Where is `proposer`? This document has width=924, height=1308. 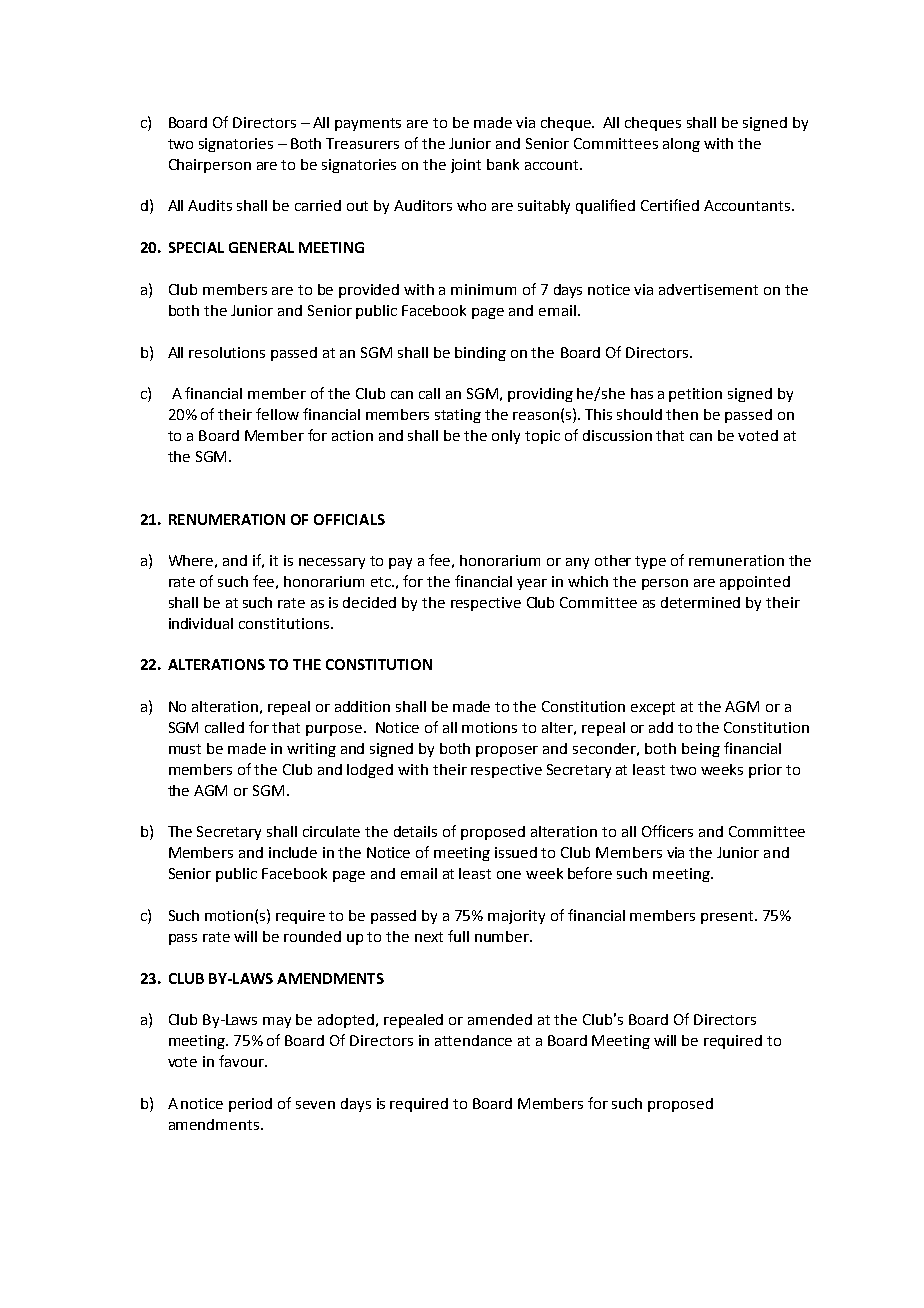
proposer is located at coordinates (507, 751).
